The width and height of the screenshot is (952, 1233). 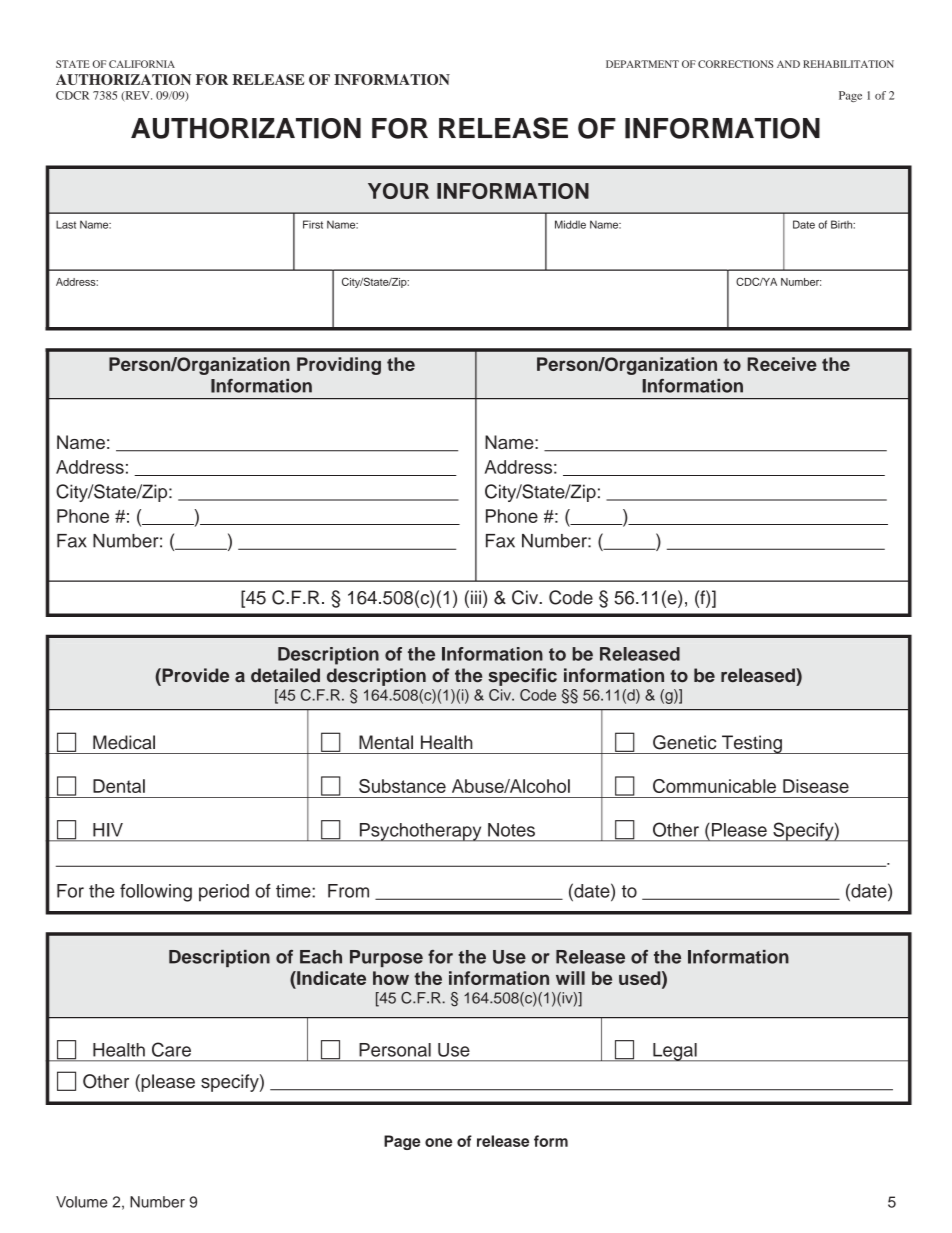 I want to click on Dental, so click(x=119, y=786).
